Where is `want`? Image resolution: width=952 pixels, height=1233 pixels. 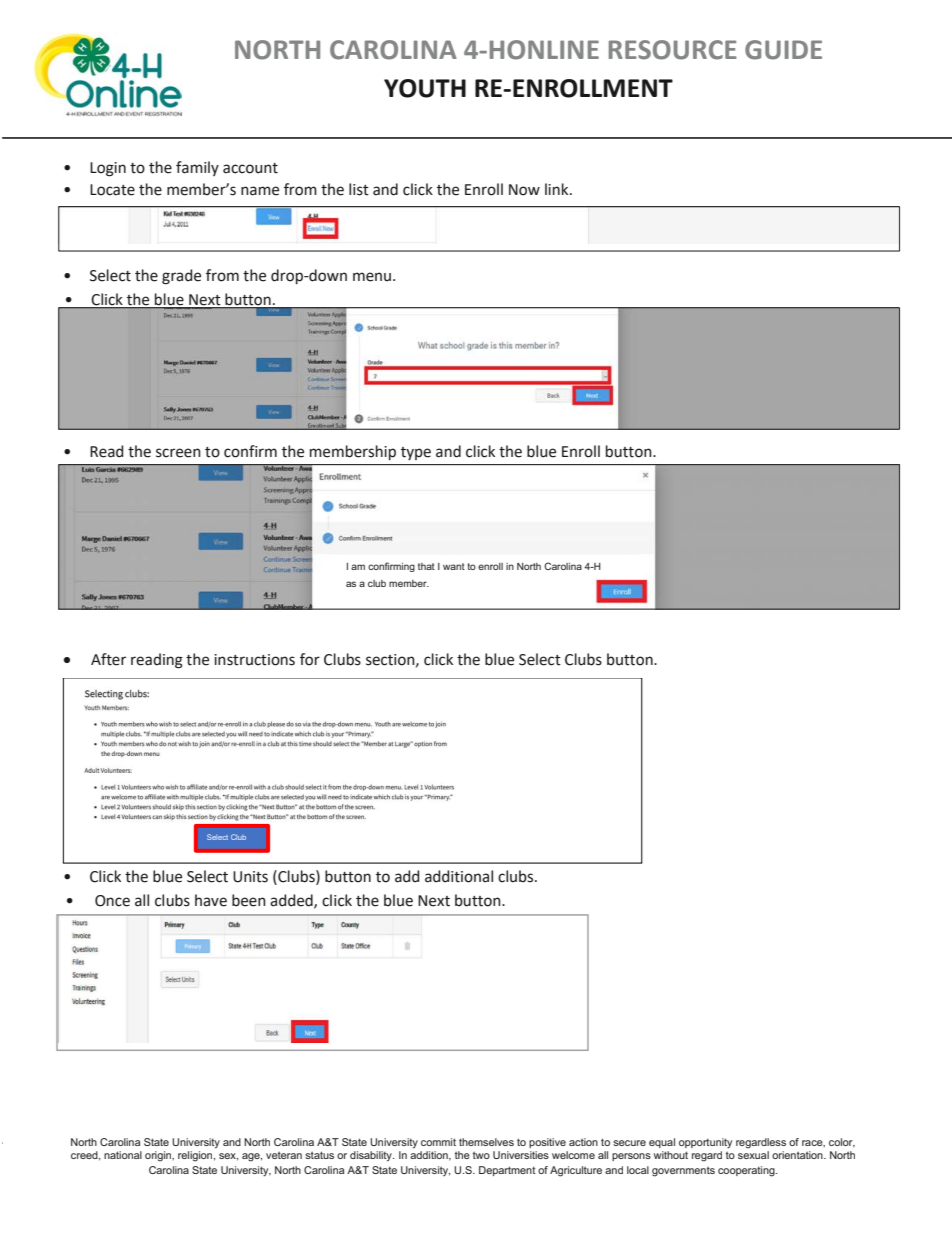
want is located at coordinates (454, 566).
